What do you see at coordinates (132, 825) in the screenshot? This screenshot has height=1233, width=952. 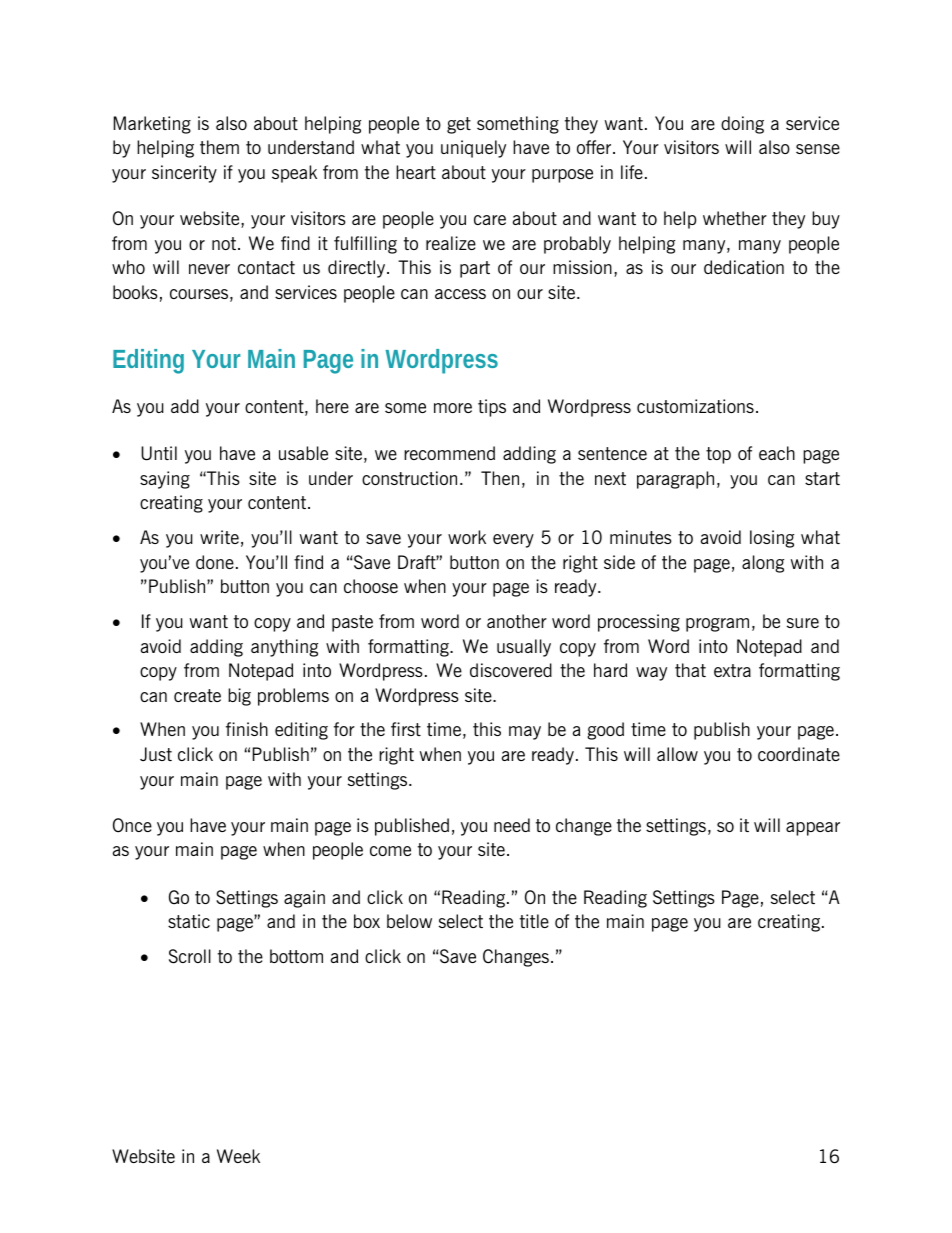 I see `Once` at bounding box center [132, 825].
